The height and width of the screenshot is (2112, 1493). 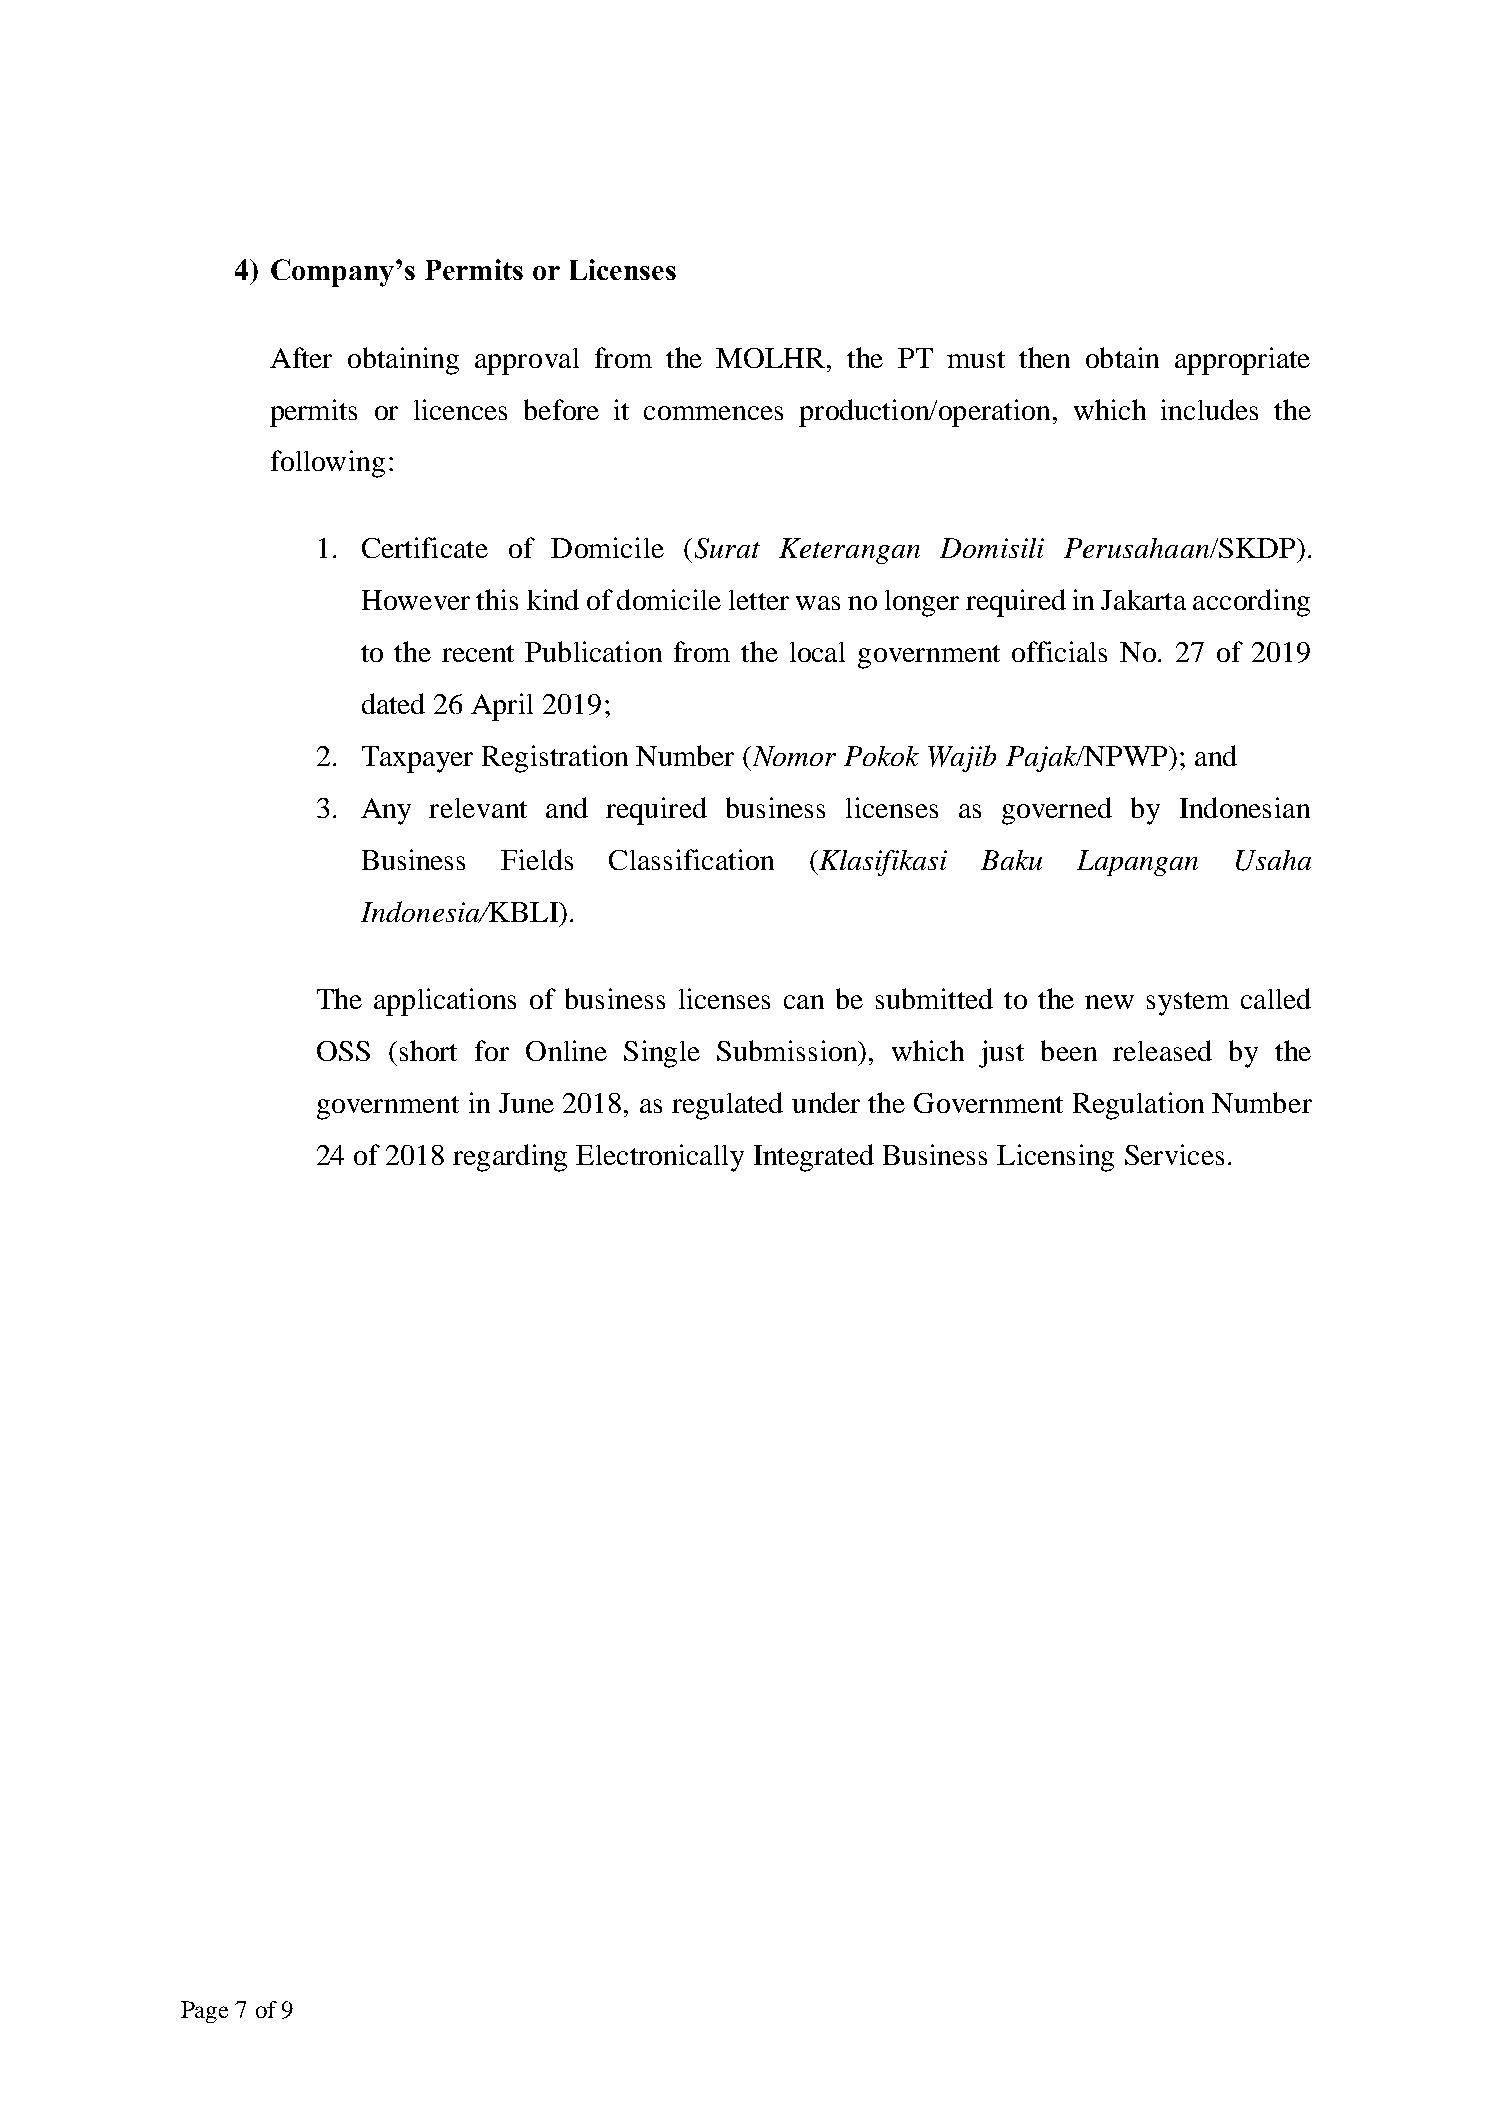 I want to click on After, so click(x=301, y=357).
